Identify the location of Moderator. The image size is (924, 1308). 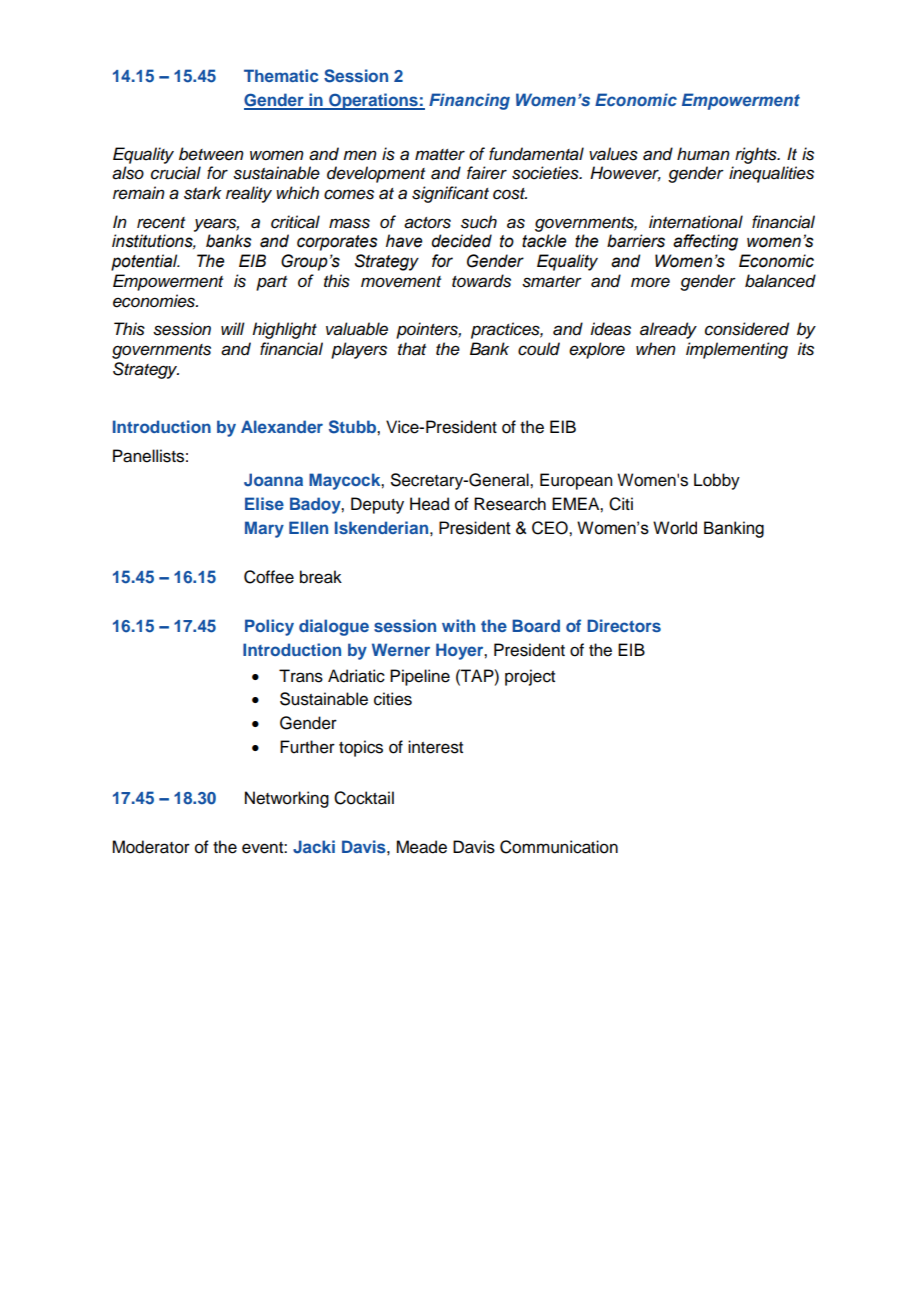
(151, 847).
